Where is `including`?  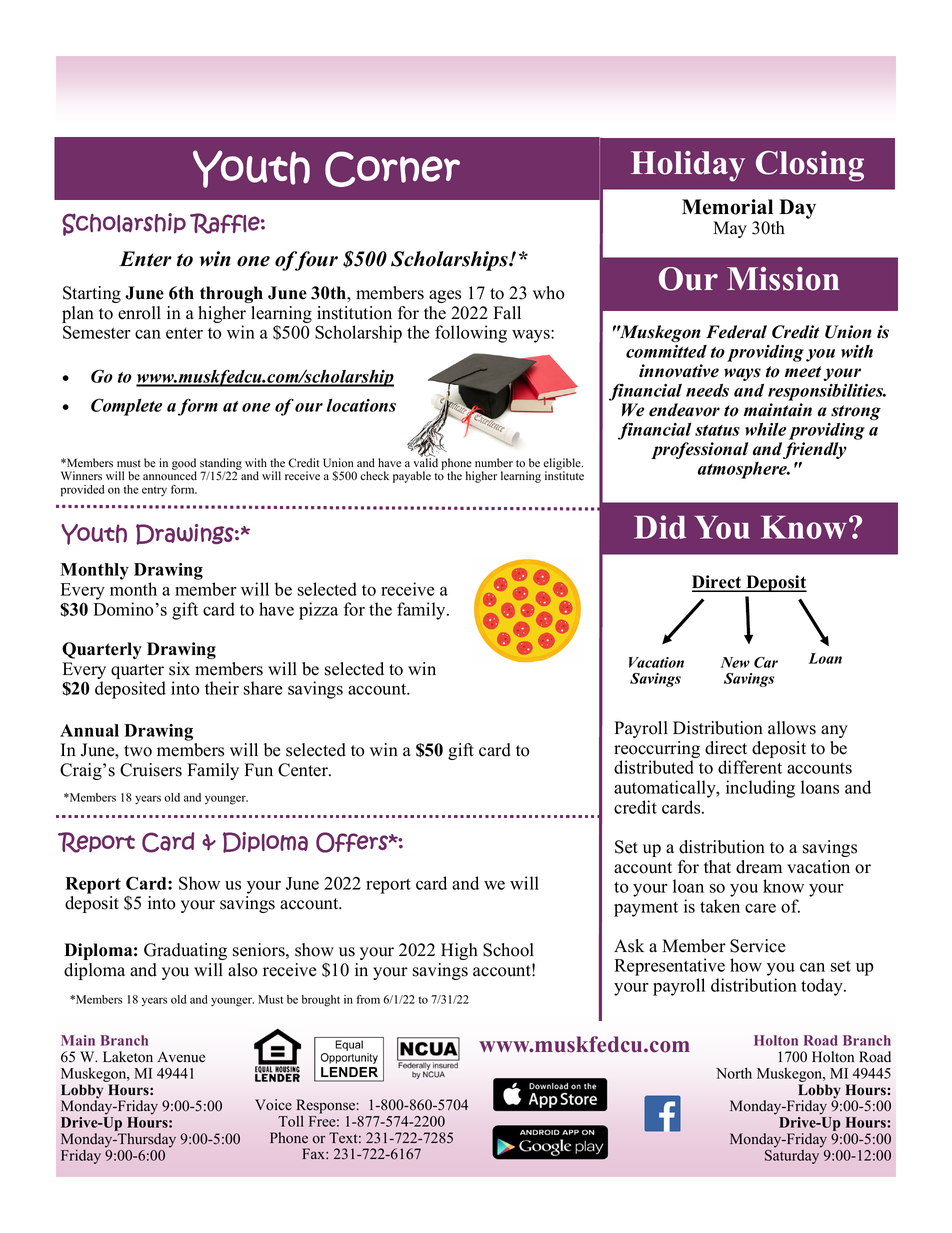
including is located at coordinates (760, 789).
